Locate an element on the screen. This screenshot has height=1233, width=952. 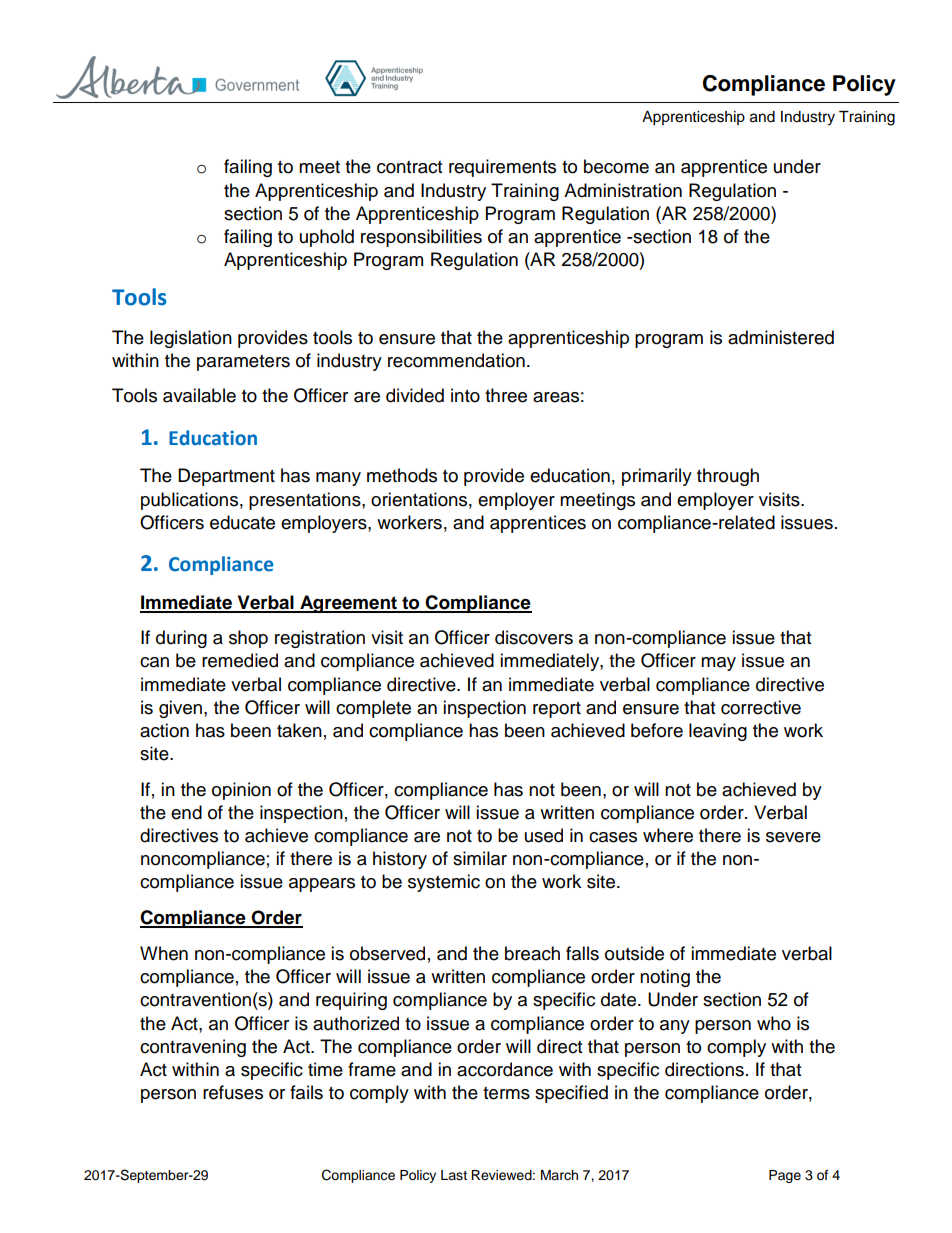
Administration is located at coordinates (623, 190).
